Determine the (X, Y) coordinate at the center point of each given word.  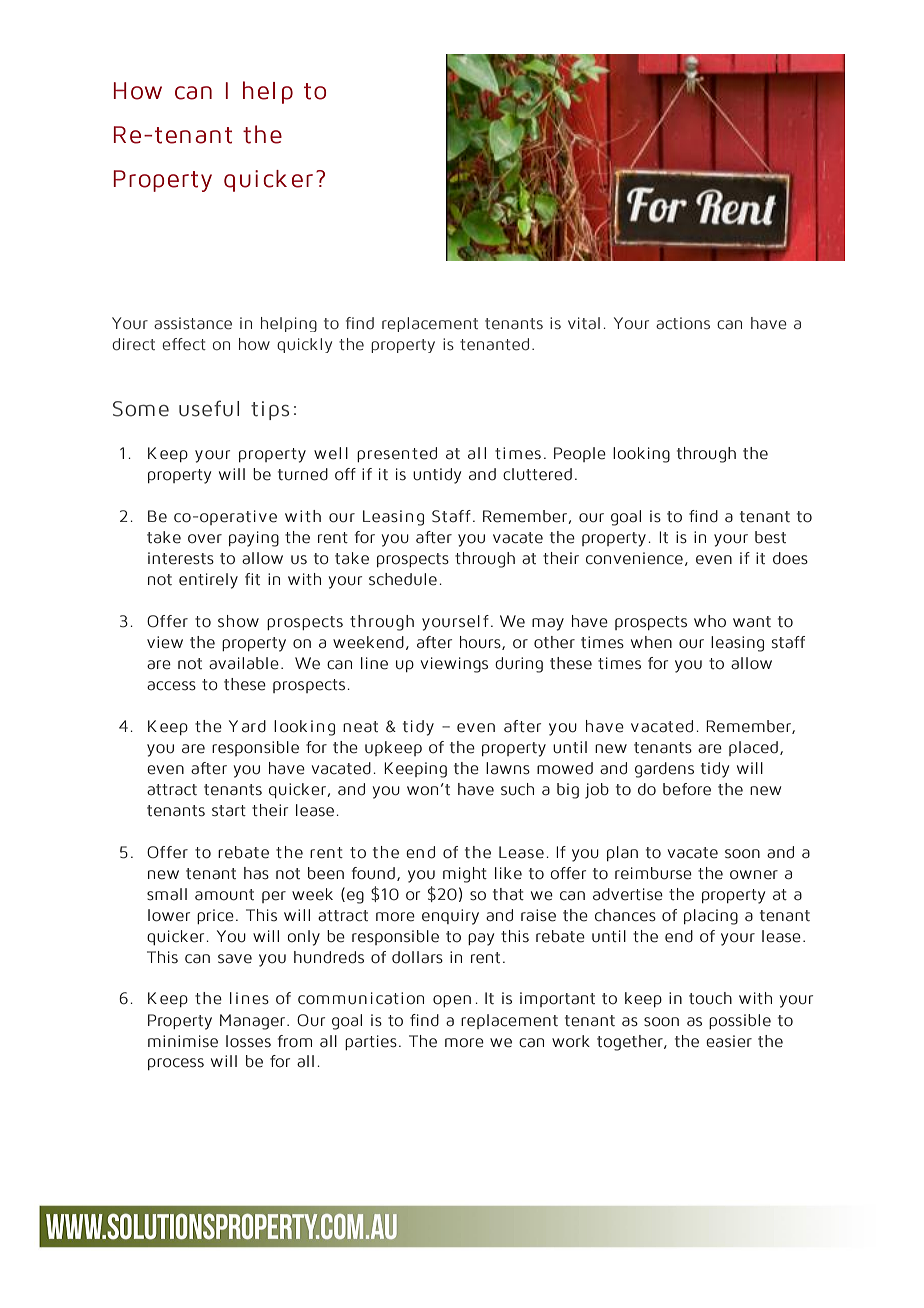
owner (754, 875)
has (256, 873)
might (465, 875)
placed (753, 748)
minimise (183, 1041)
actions (683, 323)
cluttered (537, 474)
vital (584, 323)
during (519, 665)
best (770, 537)
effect (184, 344)
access (171, 686)
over (205, 539)
